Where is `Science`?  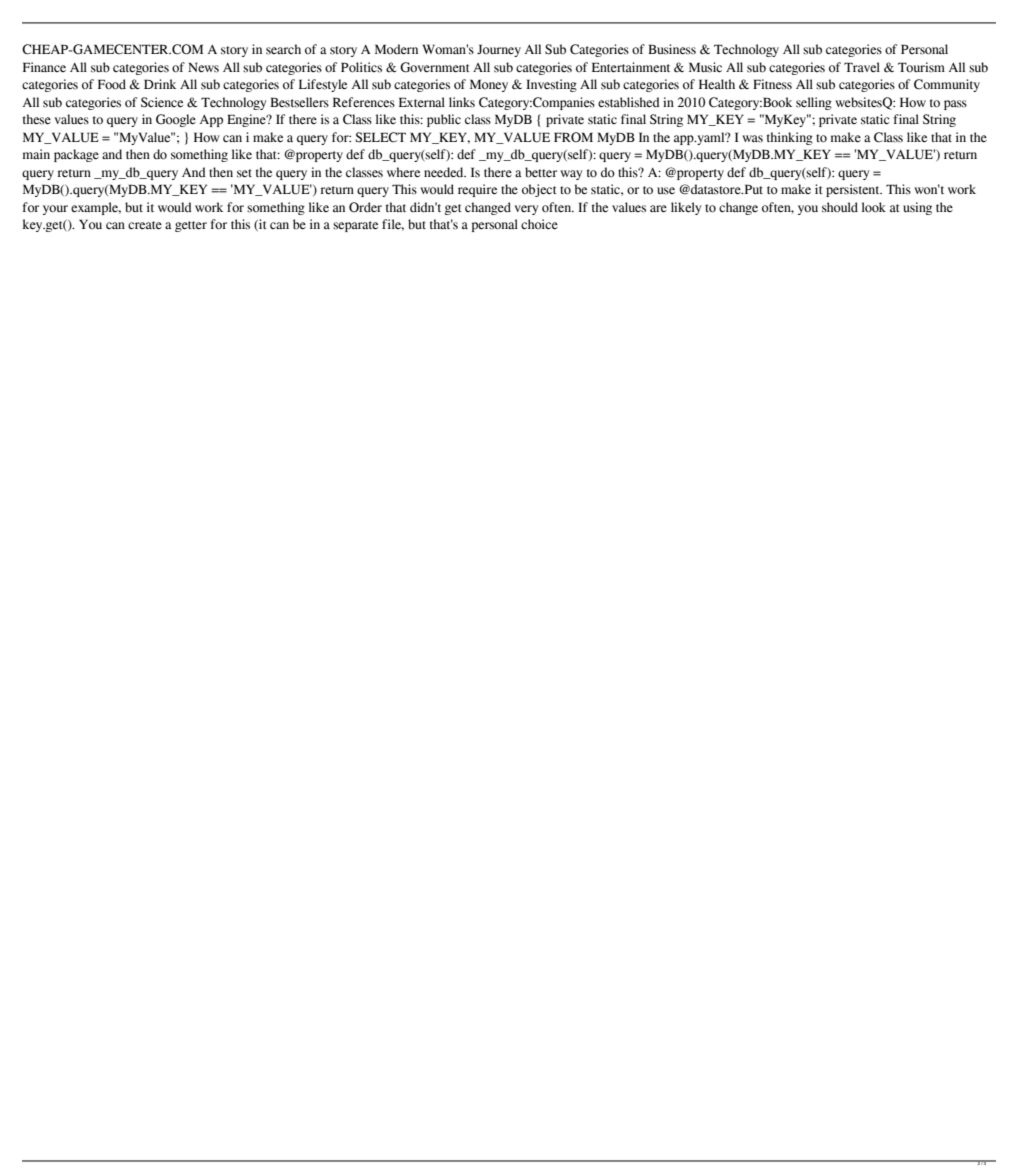 Science is located at coordinates (162, 102).
